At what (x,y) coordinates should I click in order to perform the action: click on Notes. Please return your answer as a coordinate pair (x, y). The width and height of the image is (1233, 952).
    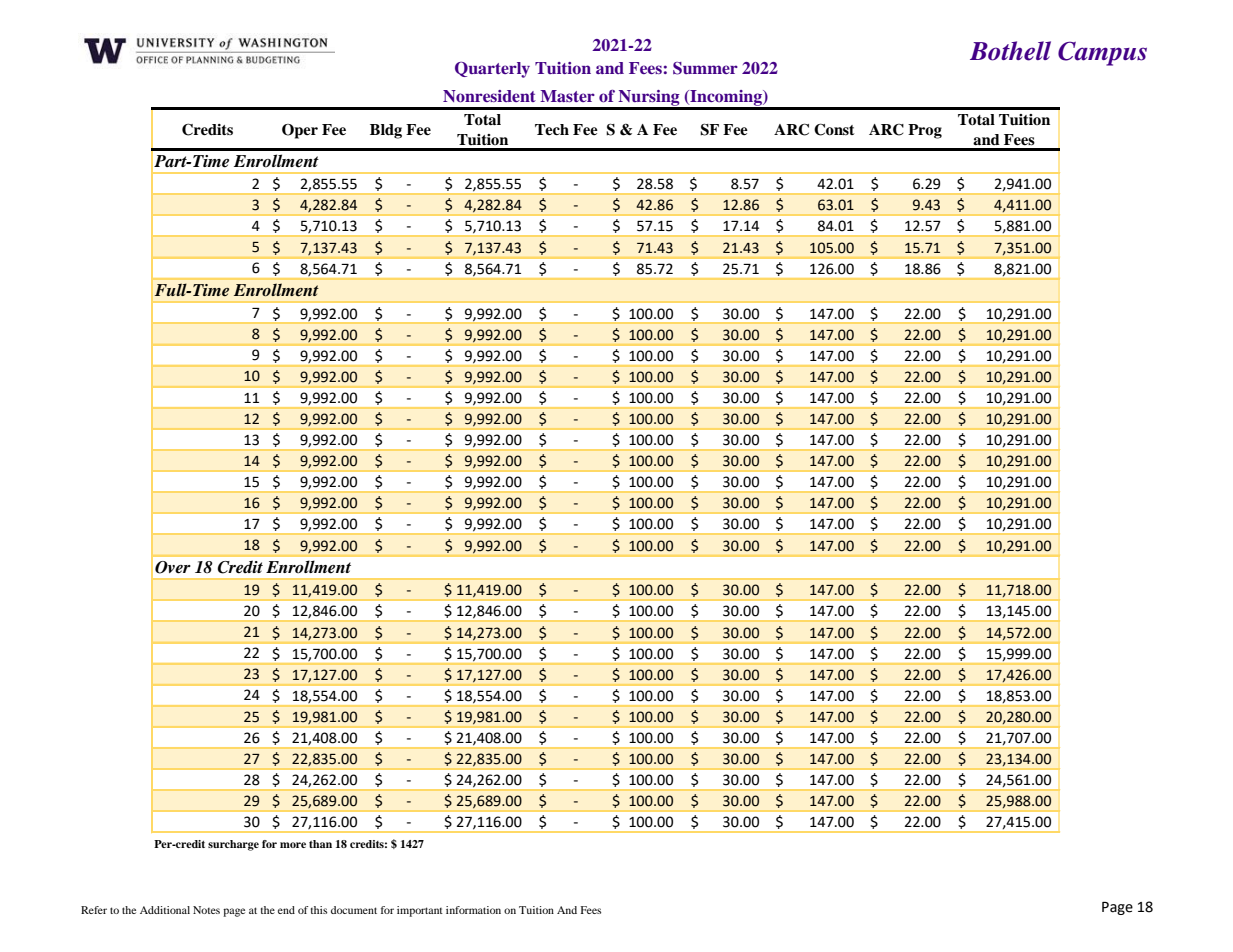
    Looking at the image, I should click on (206, 910).
